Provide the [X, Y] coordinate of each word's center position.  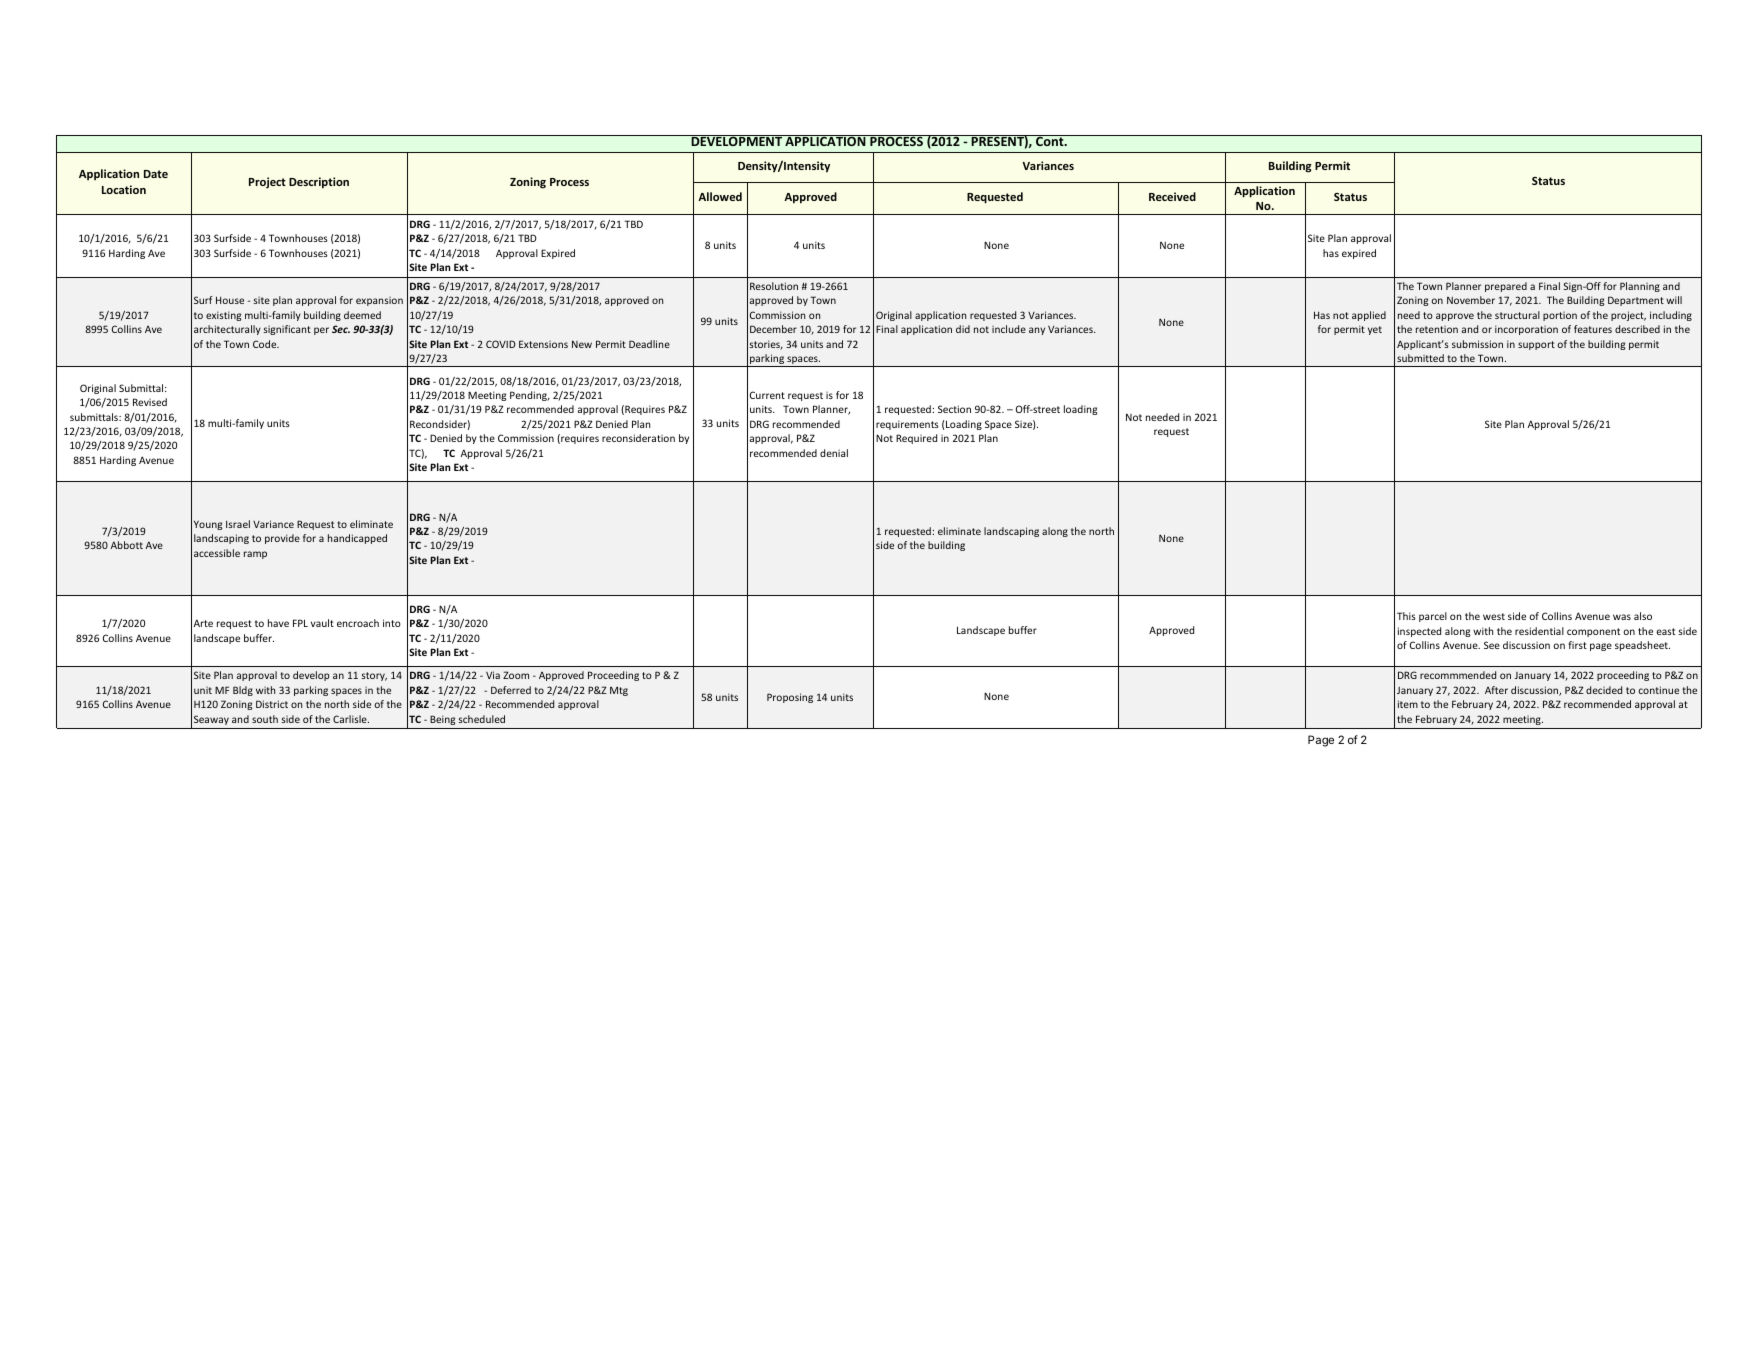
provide [282, 539]
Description [319, 183]
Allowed [720, 196]
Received [1172, 196]
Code [266, 344]
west [1494, 616]
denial [834, 453]
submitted [1420, 358]
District [272, 704]
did [963, 329]
